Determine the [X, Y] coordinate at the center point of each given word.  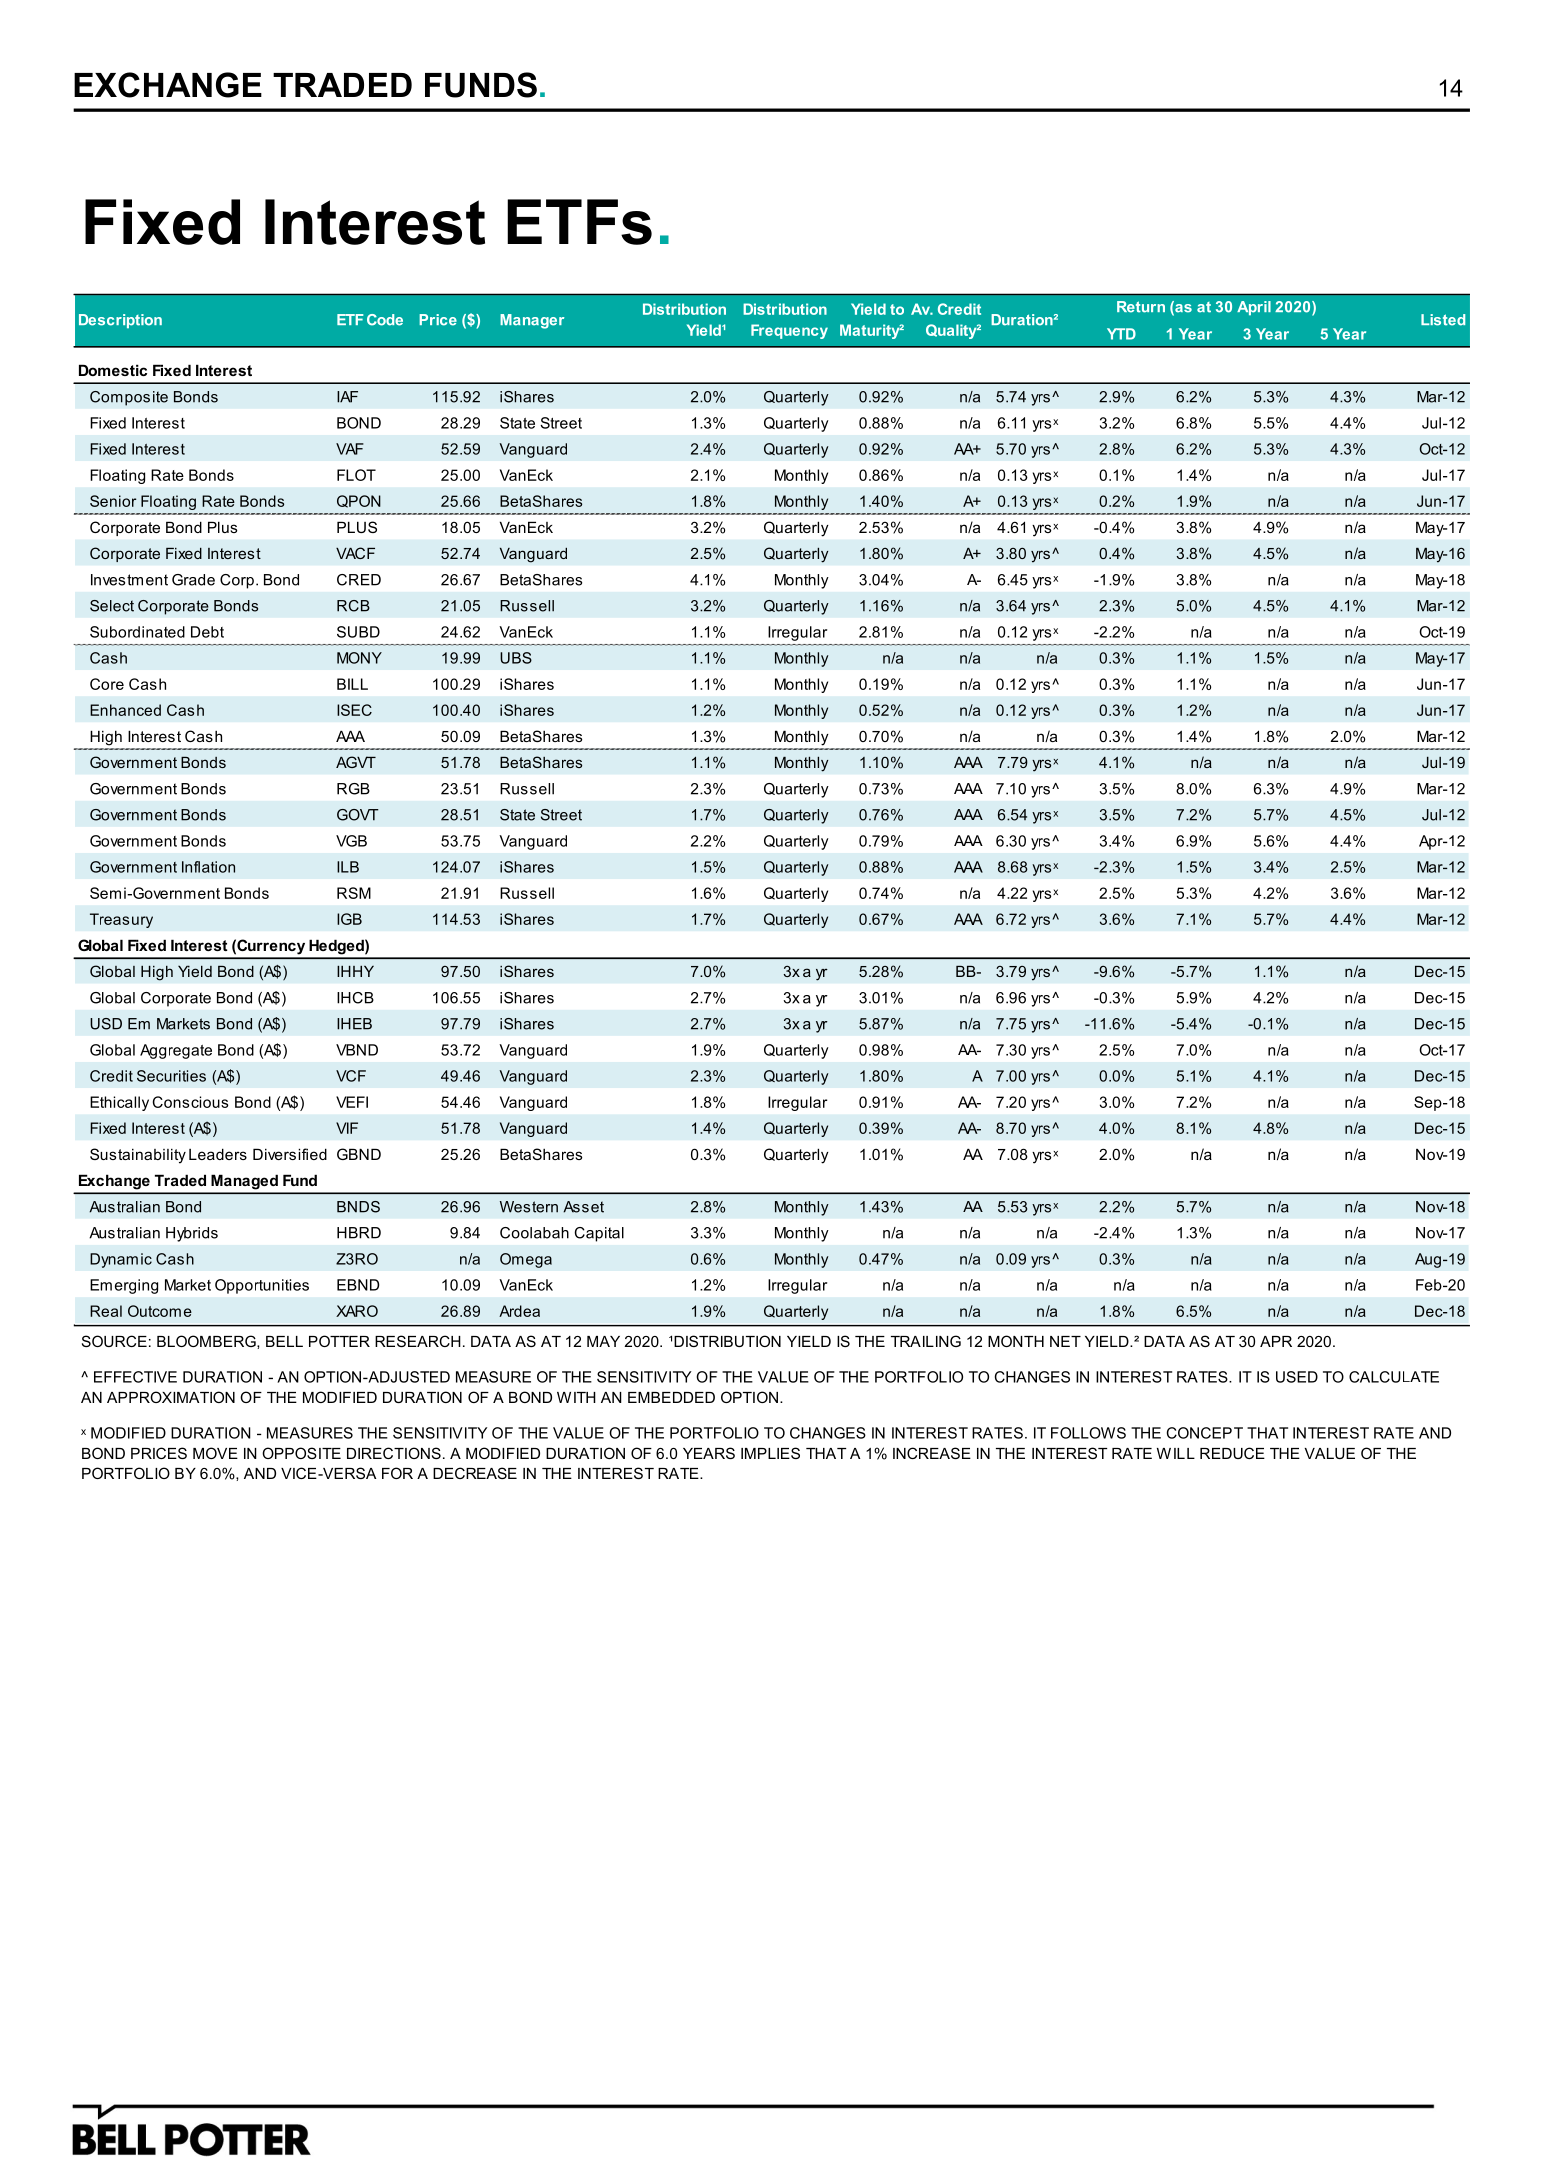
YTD [1121, 334]
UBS [516, 658]
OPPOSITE [301, 1453]
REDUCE [1232, 1453]
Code [385, 320]
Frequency [789, 331]
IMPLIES [770, 1453]
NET [1065, 1341]
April [1254, 308]
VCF [351, 1076]
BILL [352, 684]
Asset [583, 1207]
